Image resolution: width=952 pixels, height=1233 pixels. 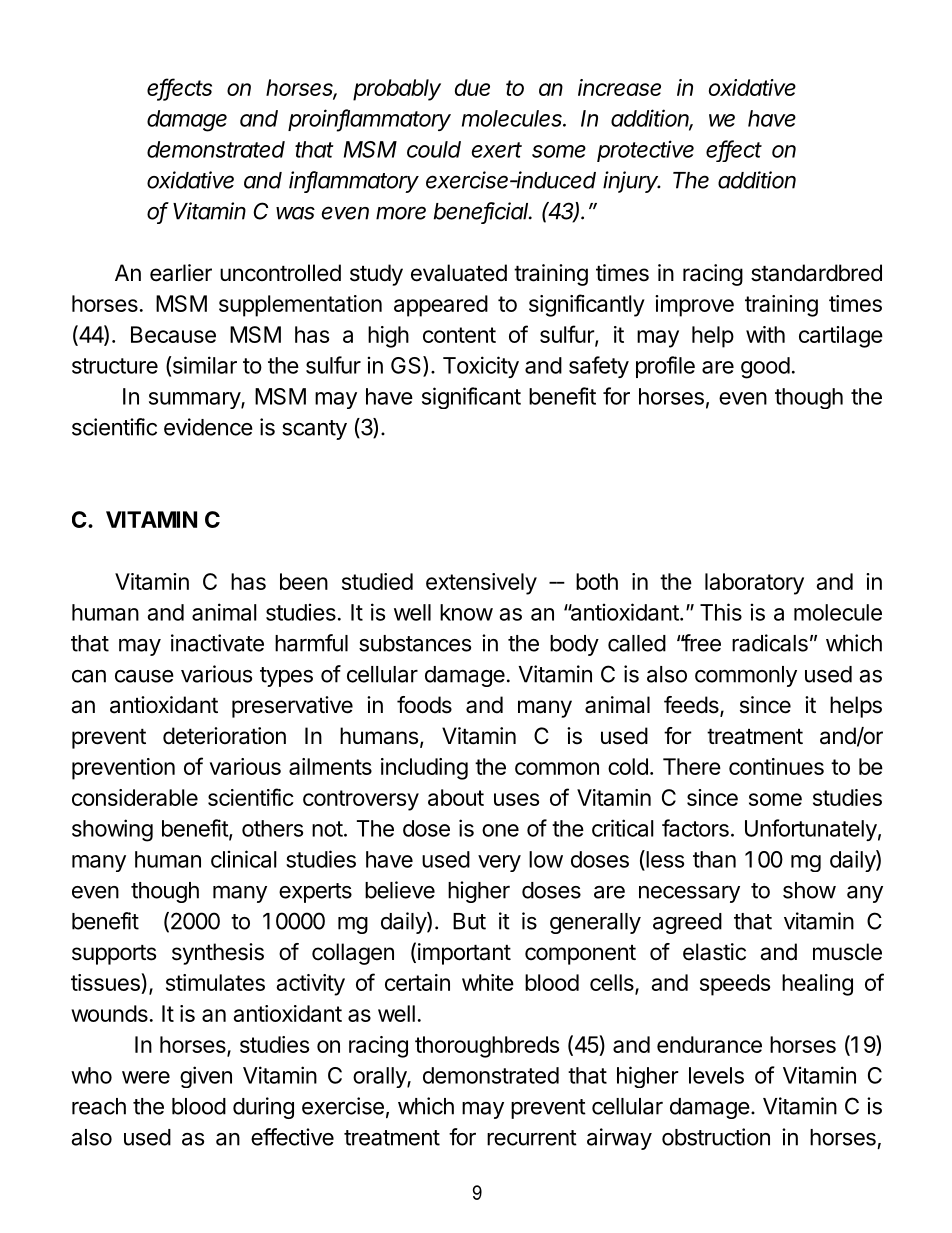 I want to click on know, so click(x=466, y=612).
